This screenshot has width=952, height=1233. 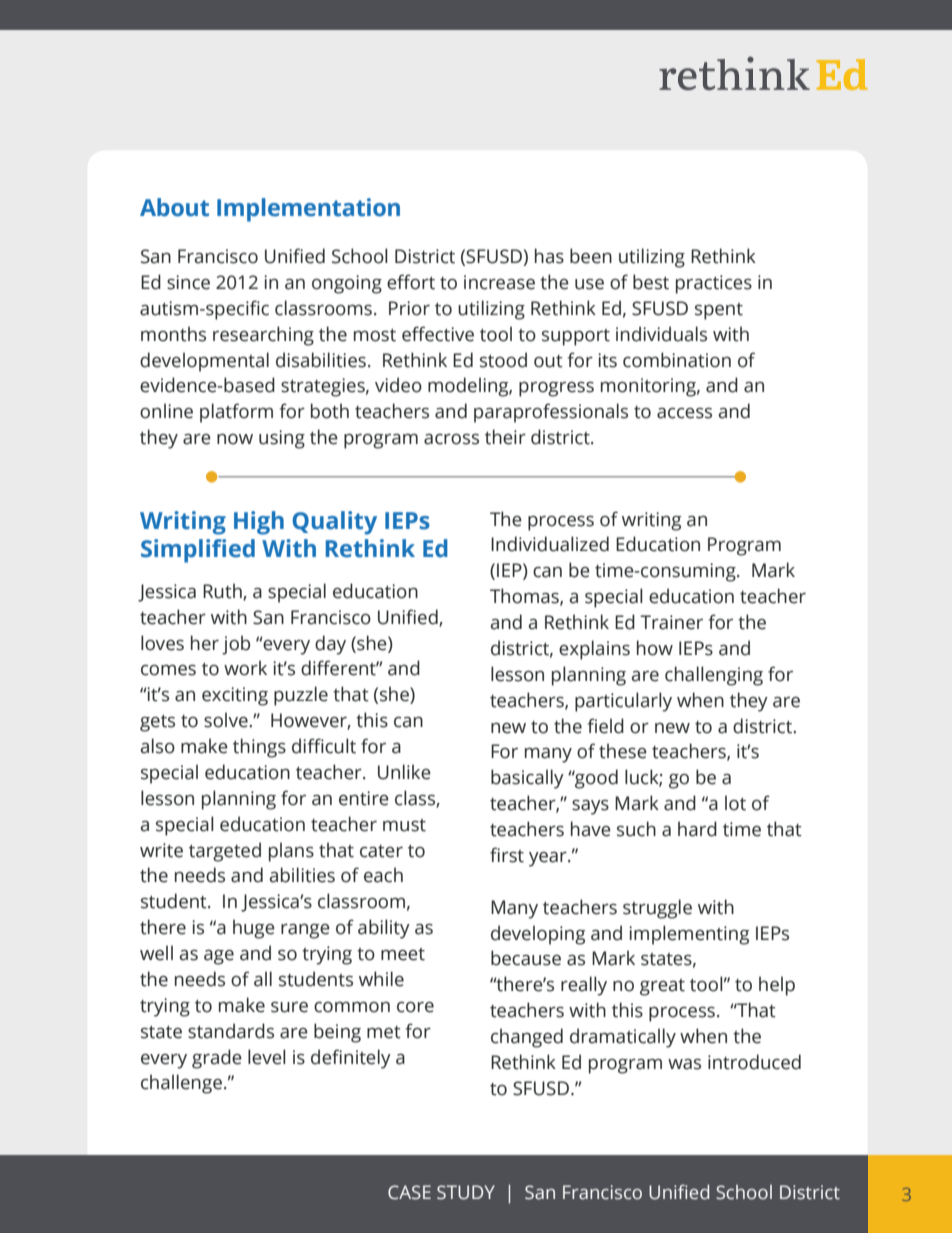 What do you see at coordinates (499, 282) in the screenshot?
I see `increase` at bounding box center [499, 282].
